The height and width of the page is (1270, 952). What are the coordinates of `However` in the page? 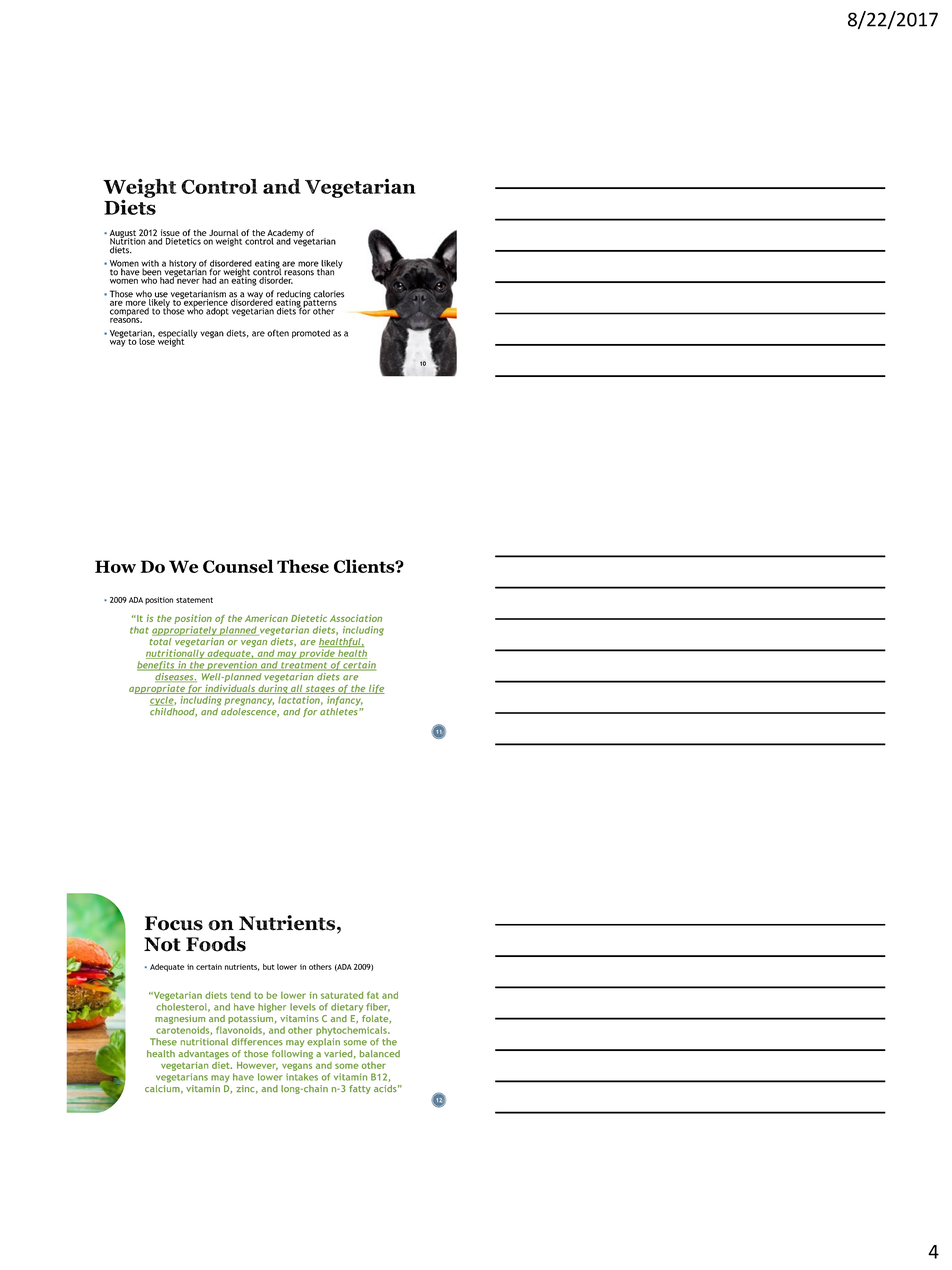 It's located at (257, 1066).
